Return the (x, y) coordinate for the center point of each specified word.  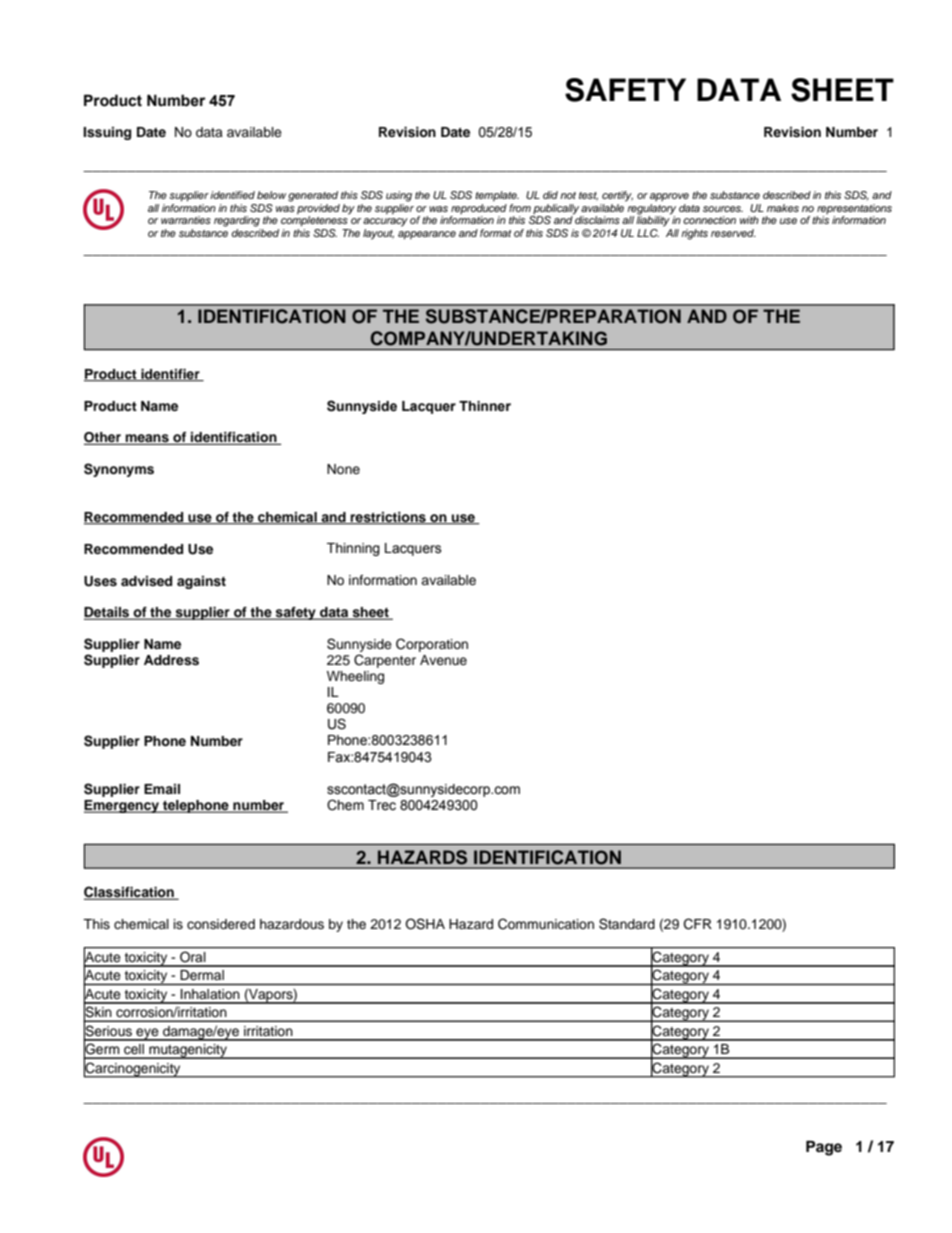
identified (232, 195)
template (497, 196)
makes (783, 208)
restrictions (388, 518)
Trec (382, 805)
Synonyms (119, 470)
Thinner (485, 406)
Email (162, 789)
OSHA (425, 924)
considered (221, 924)
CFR (698, 924)
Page (824, 1148)
